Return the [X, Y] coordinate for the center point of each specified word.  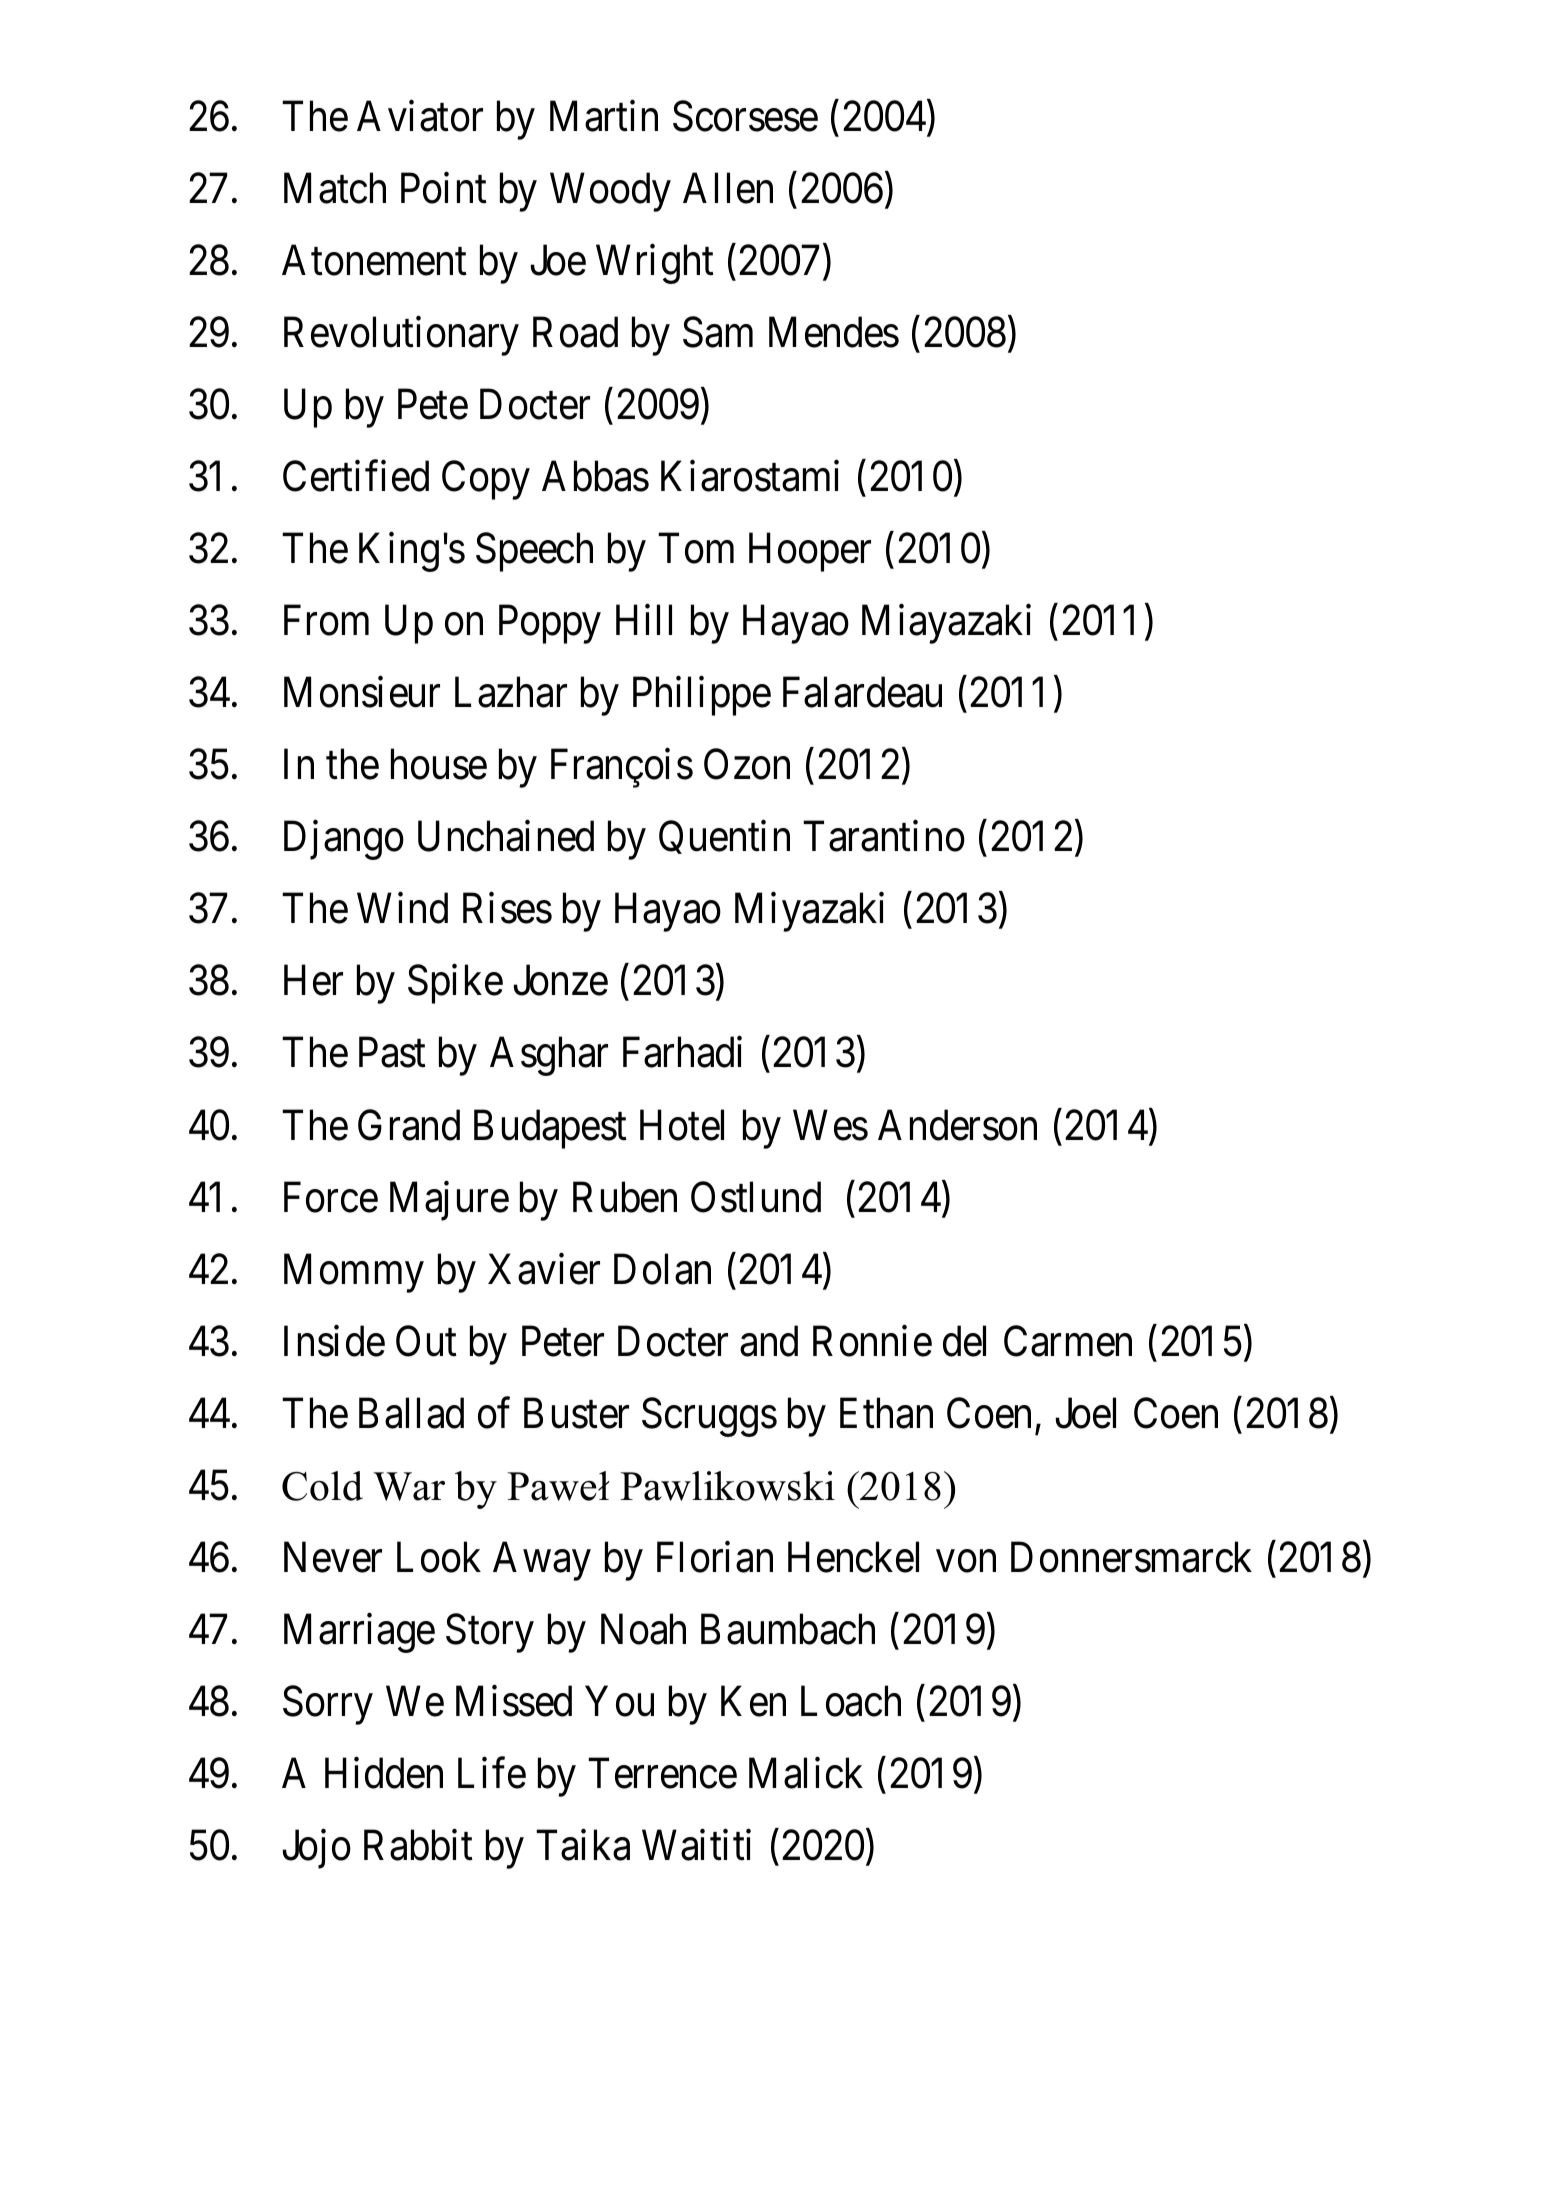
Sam [718, 332]
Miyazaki [809, 912]
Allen [728, 188]
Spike [455, 984]
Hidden [384, 1773]
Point [444, 188]
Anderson [957, 1125]
